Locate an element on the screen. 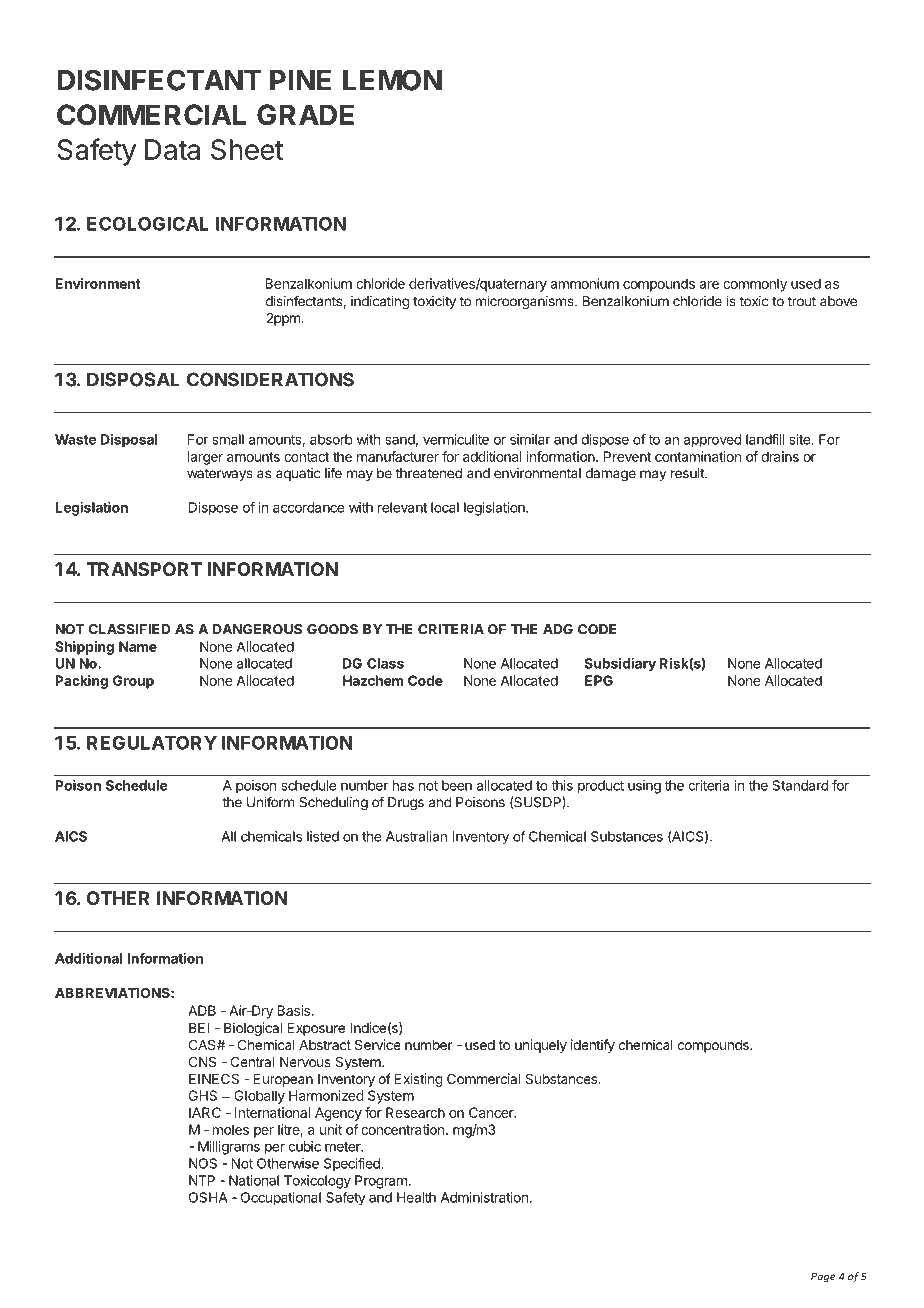 The height and width of the screenshot is (1308, 924). drains is located at coordinates (780, 456).
